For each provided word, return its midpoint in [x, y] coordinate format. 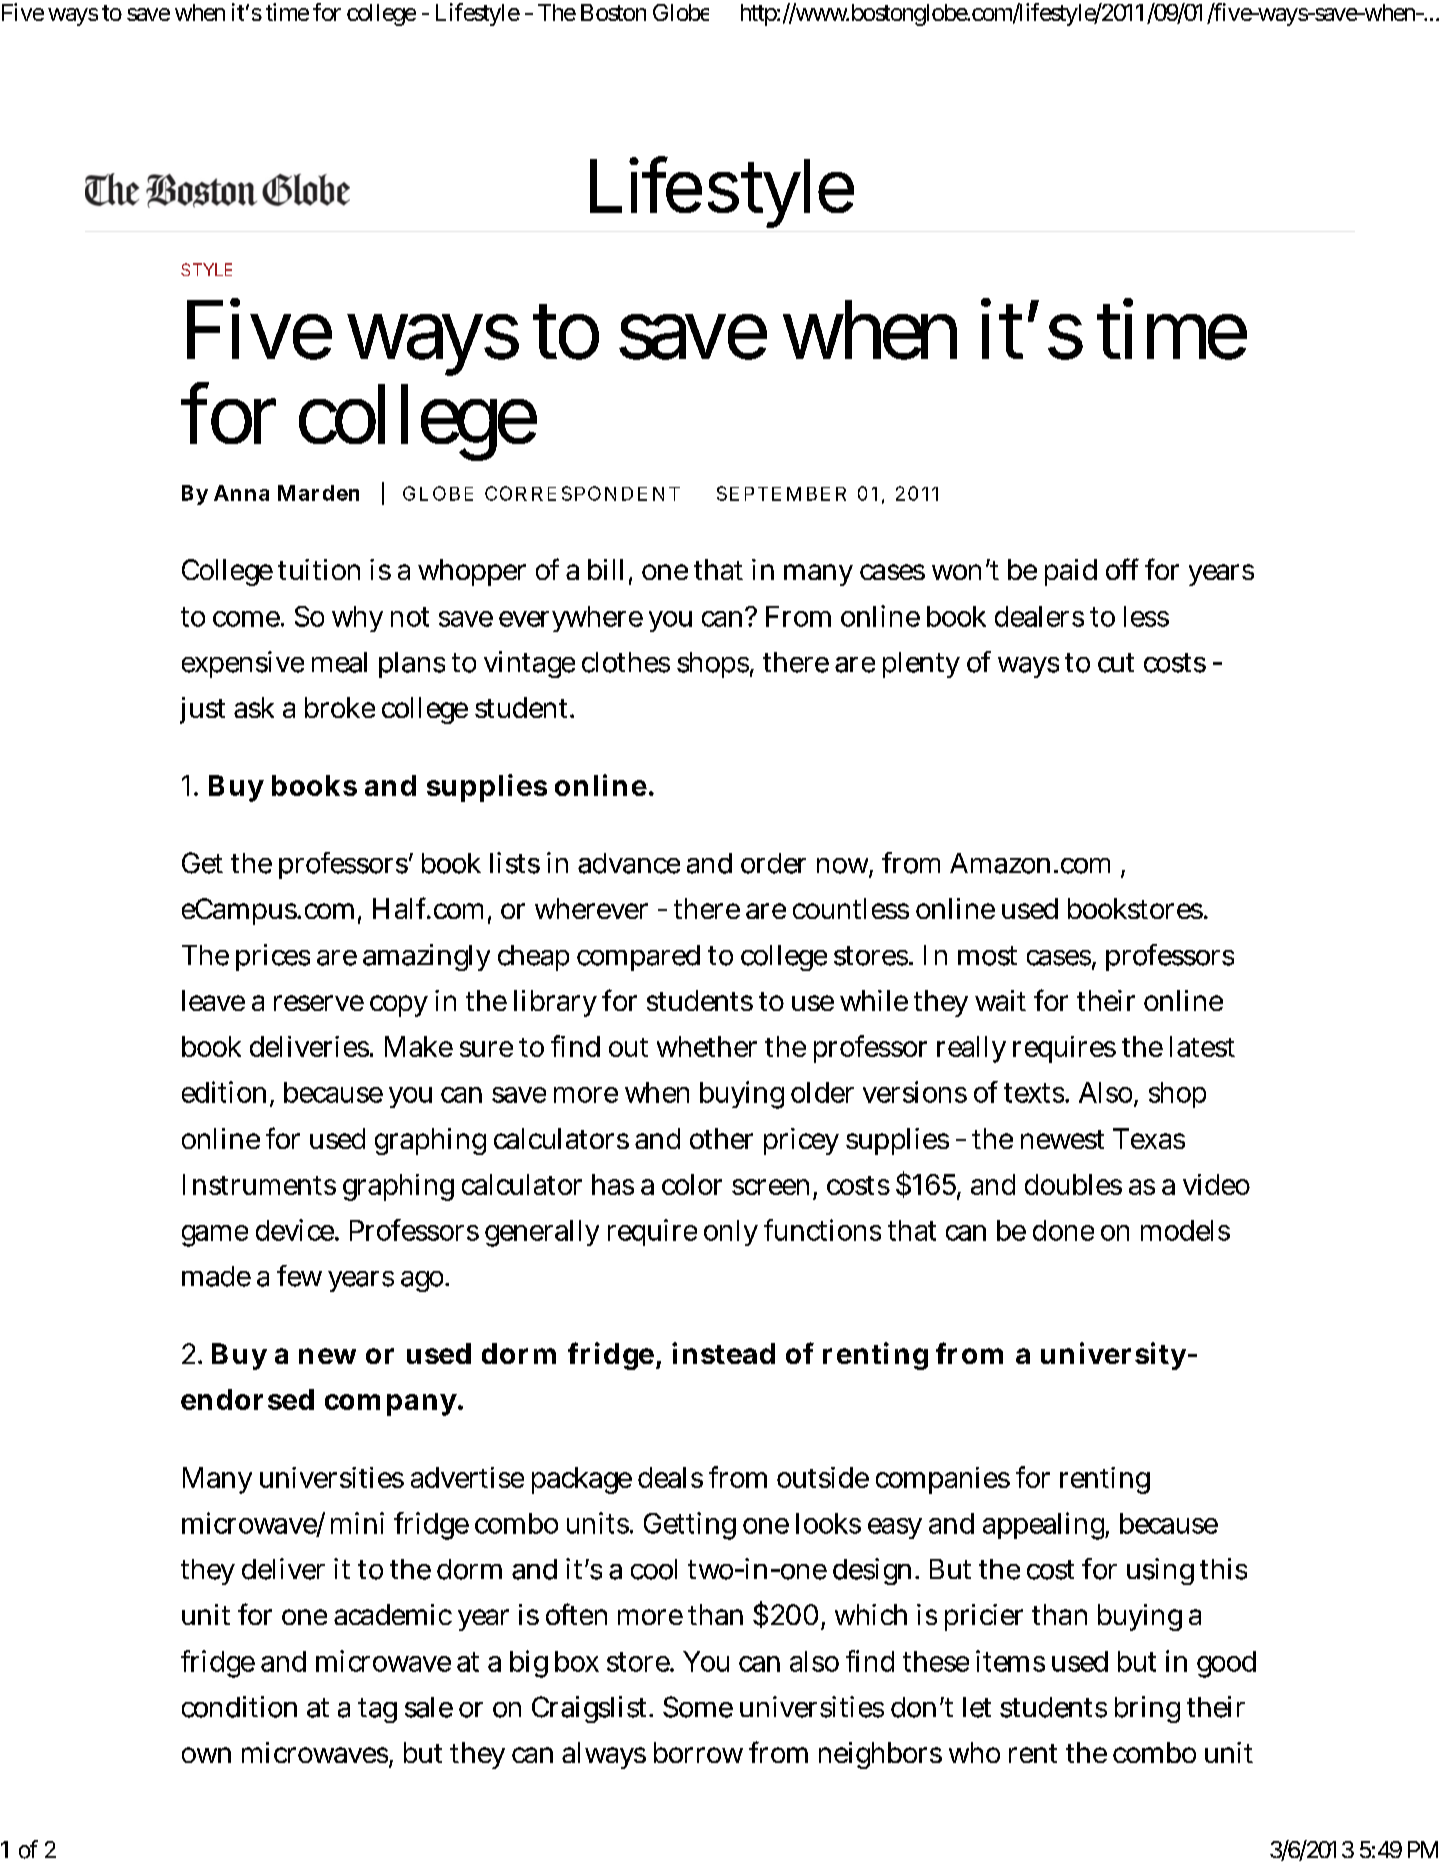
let [977, 1707]
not [410, 617]
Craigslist [589, 1709]
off [1122, 569]
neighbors [880, 1755]
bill [605, 569]
